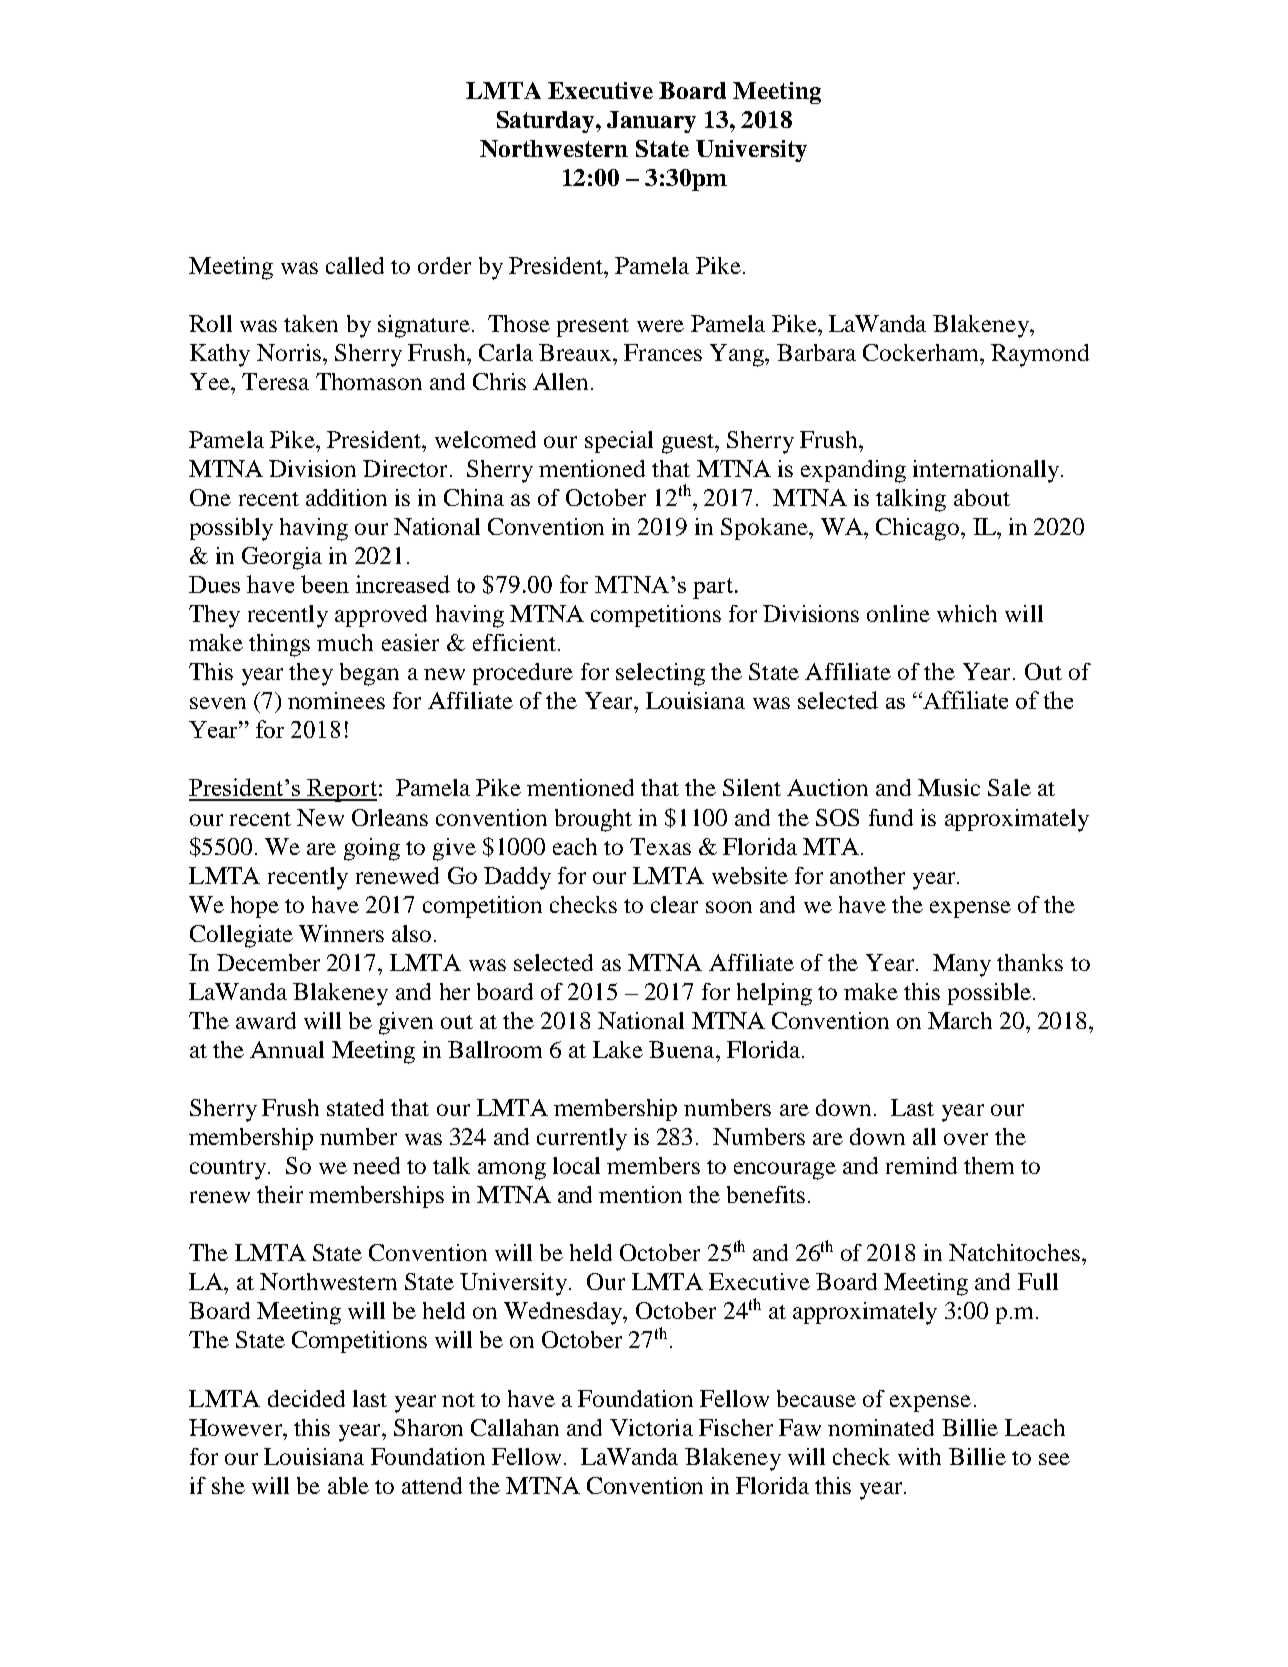  I want to click on Victoria, so click(651, 1427).
